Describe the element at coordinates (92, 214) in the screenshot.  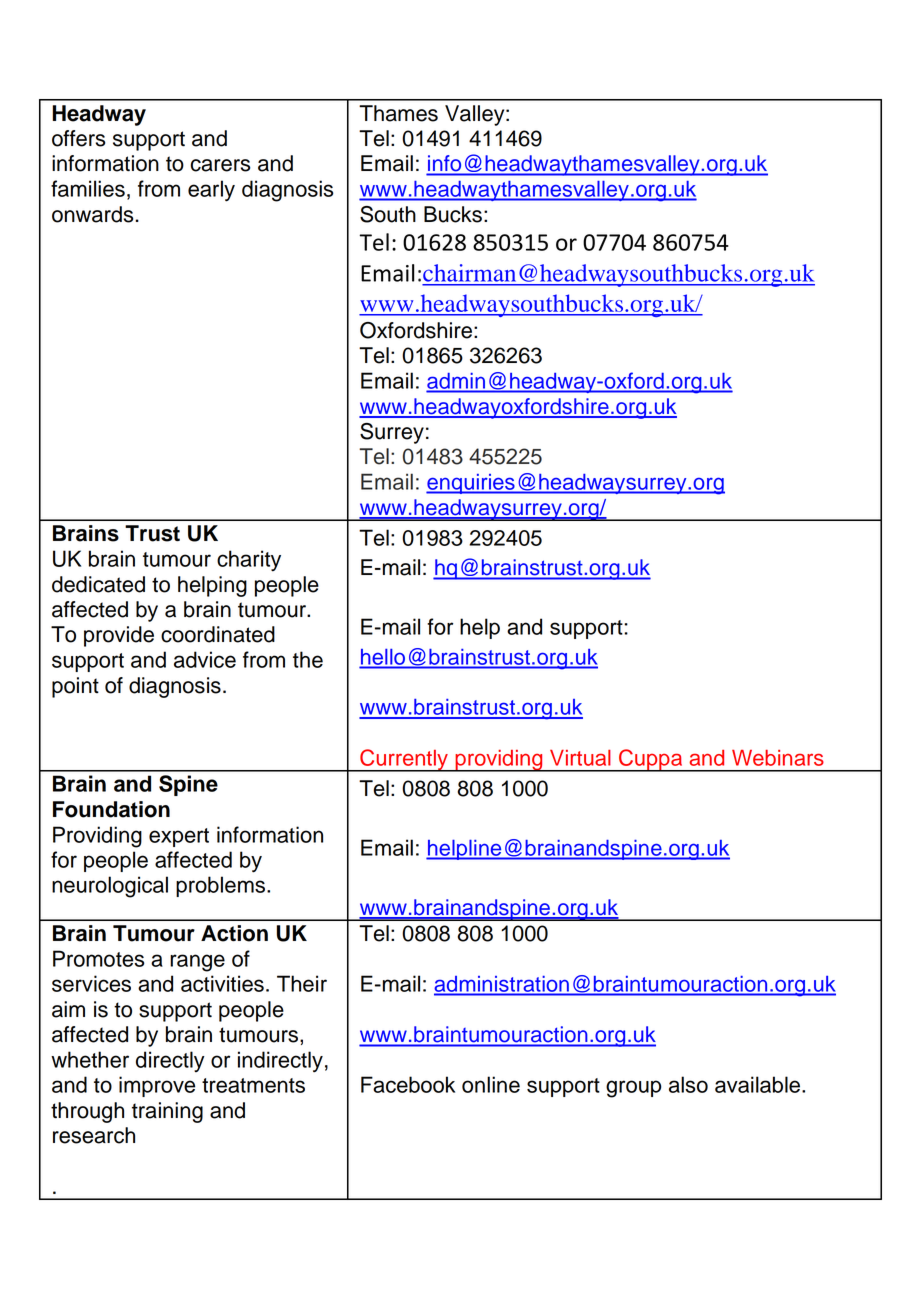
I see `onwards` at that location.
